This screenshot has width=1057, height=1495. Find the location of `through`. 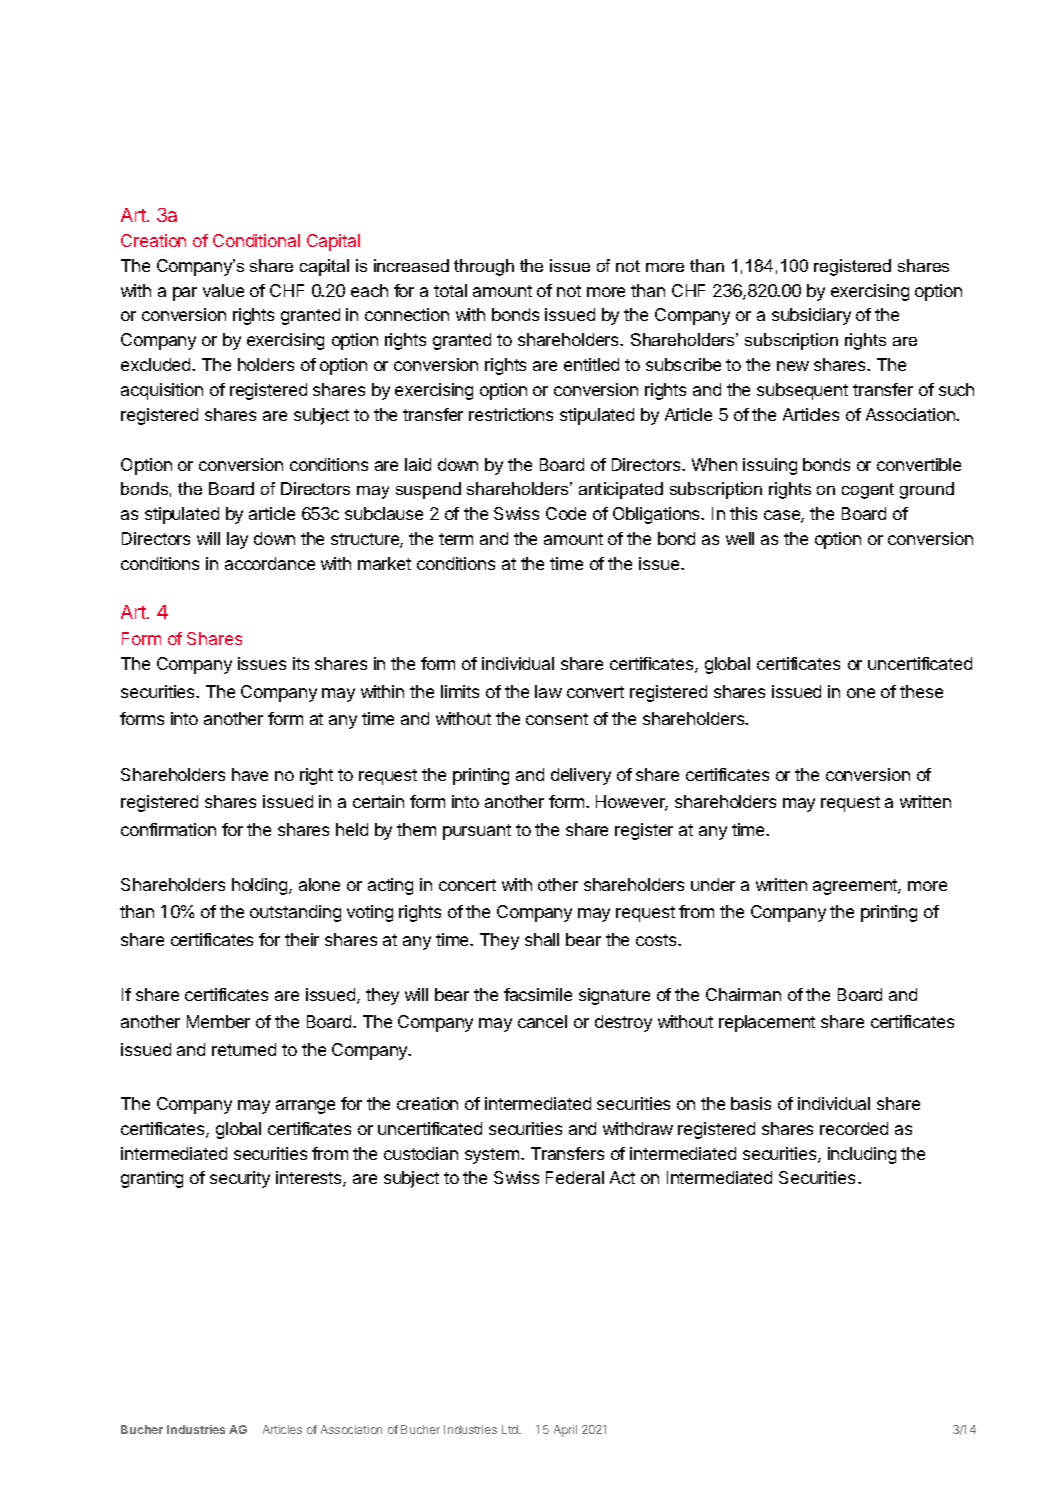

through is located at coordinates (484, 267).
